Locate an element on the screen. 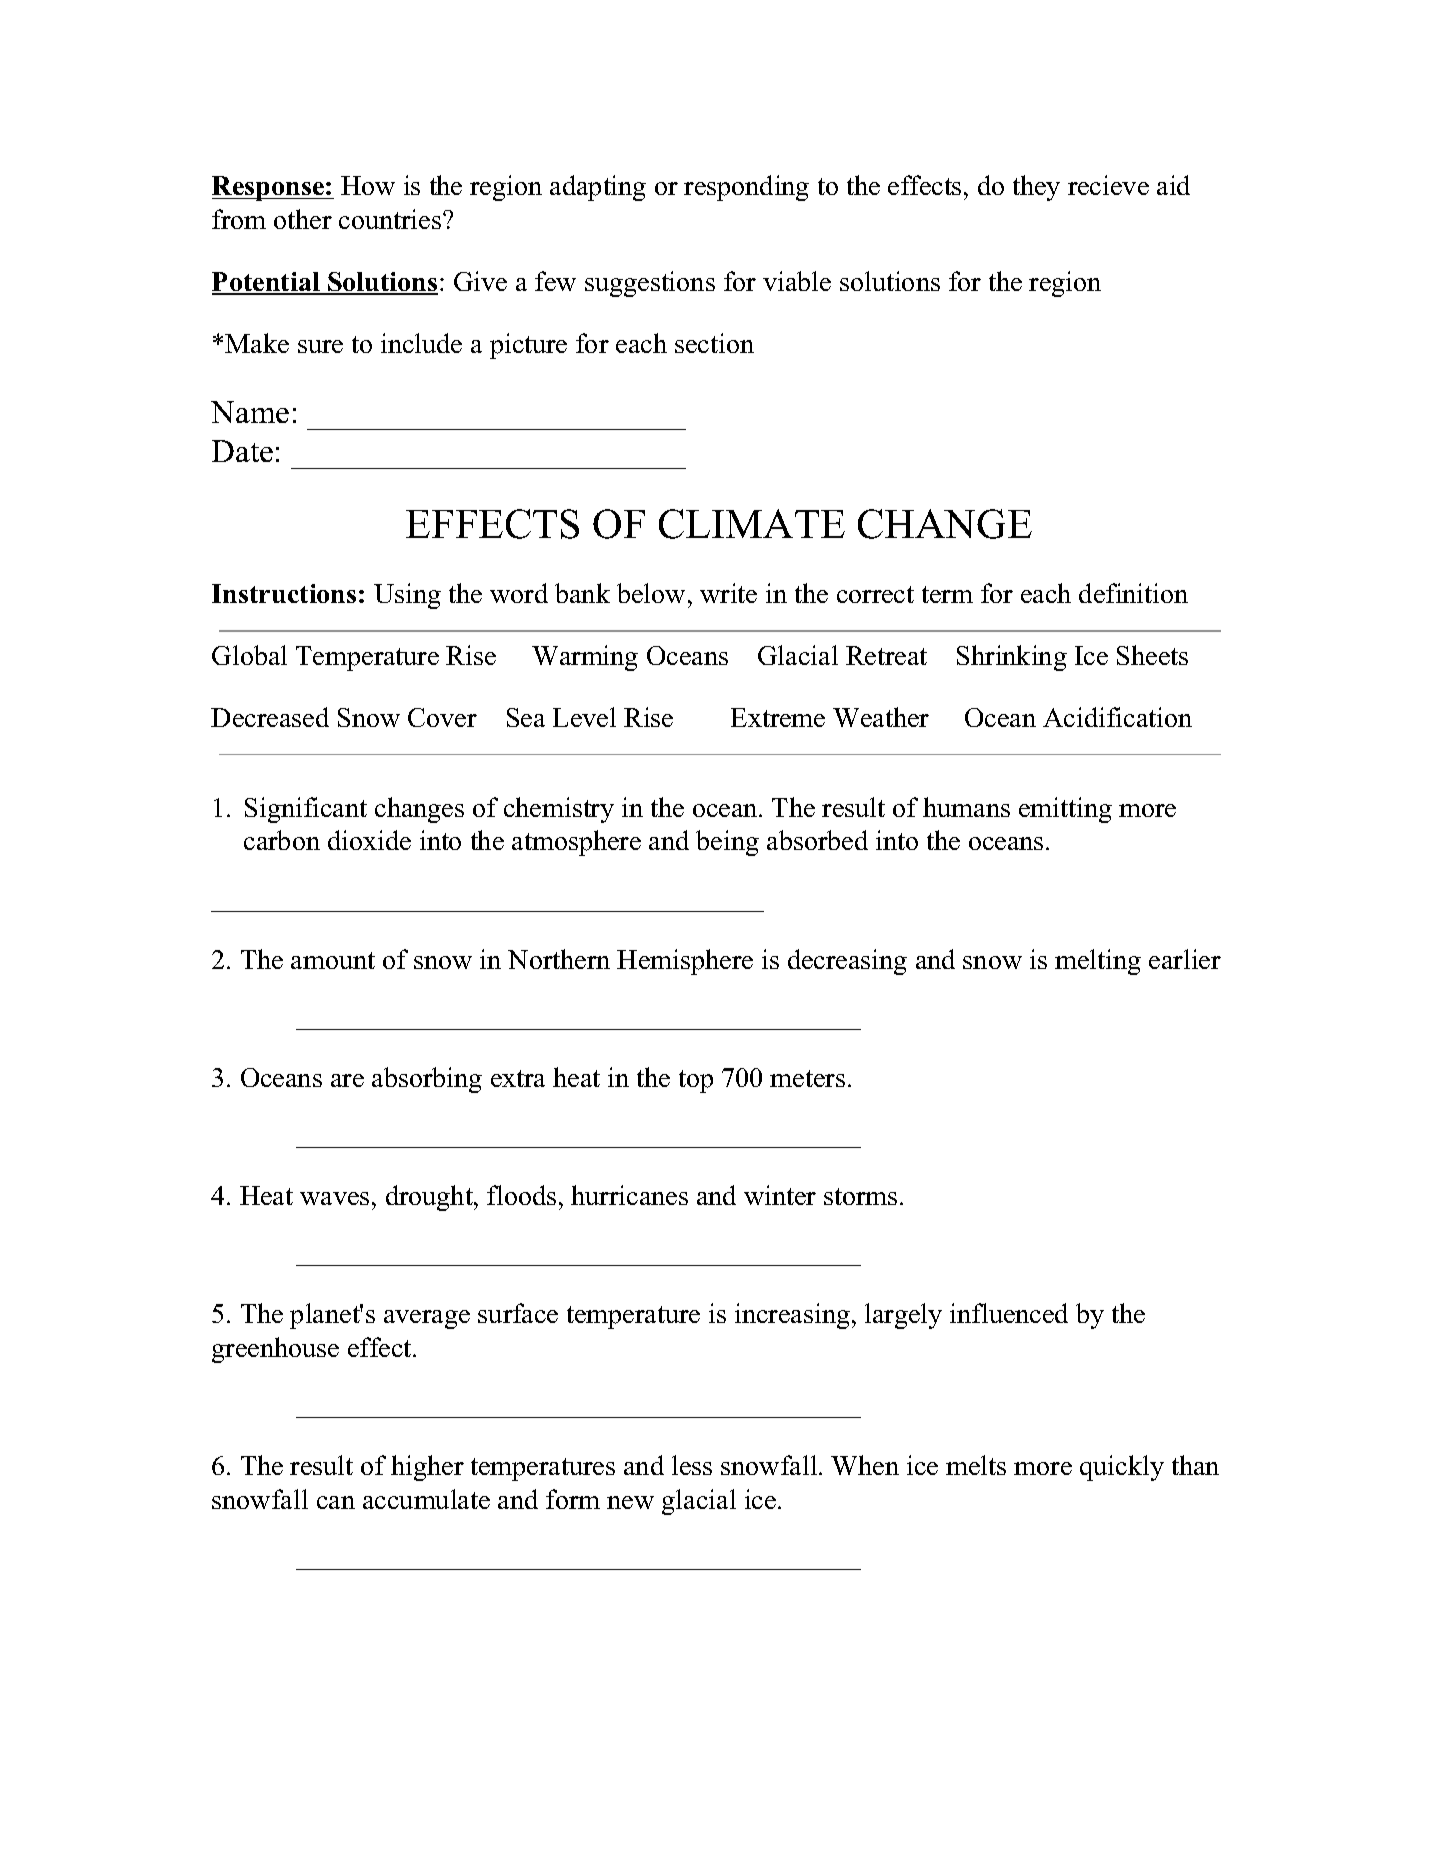  melting is located at coordinates (1098, 962).
